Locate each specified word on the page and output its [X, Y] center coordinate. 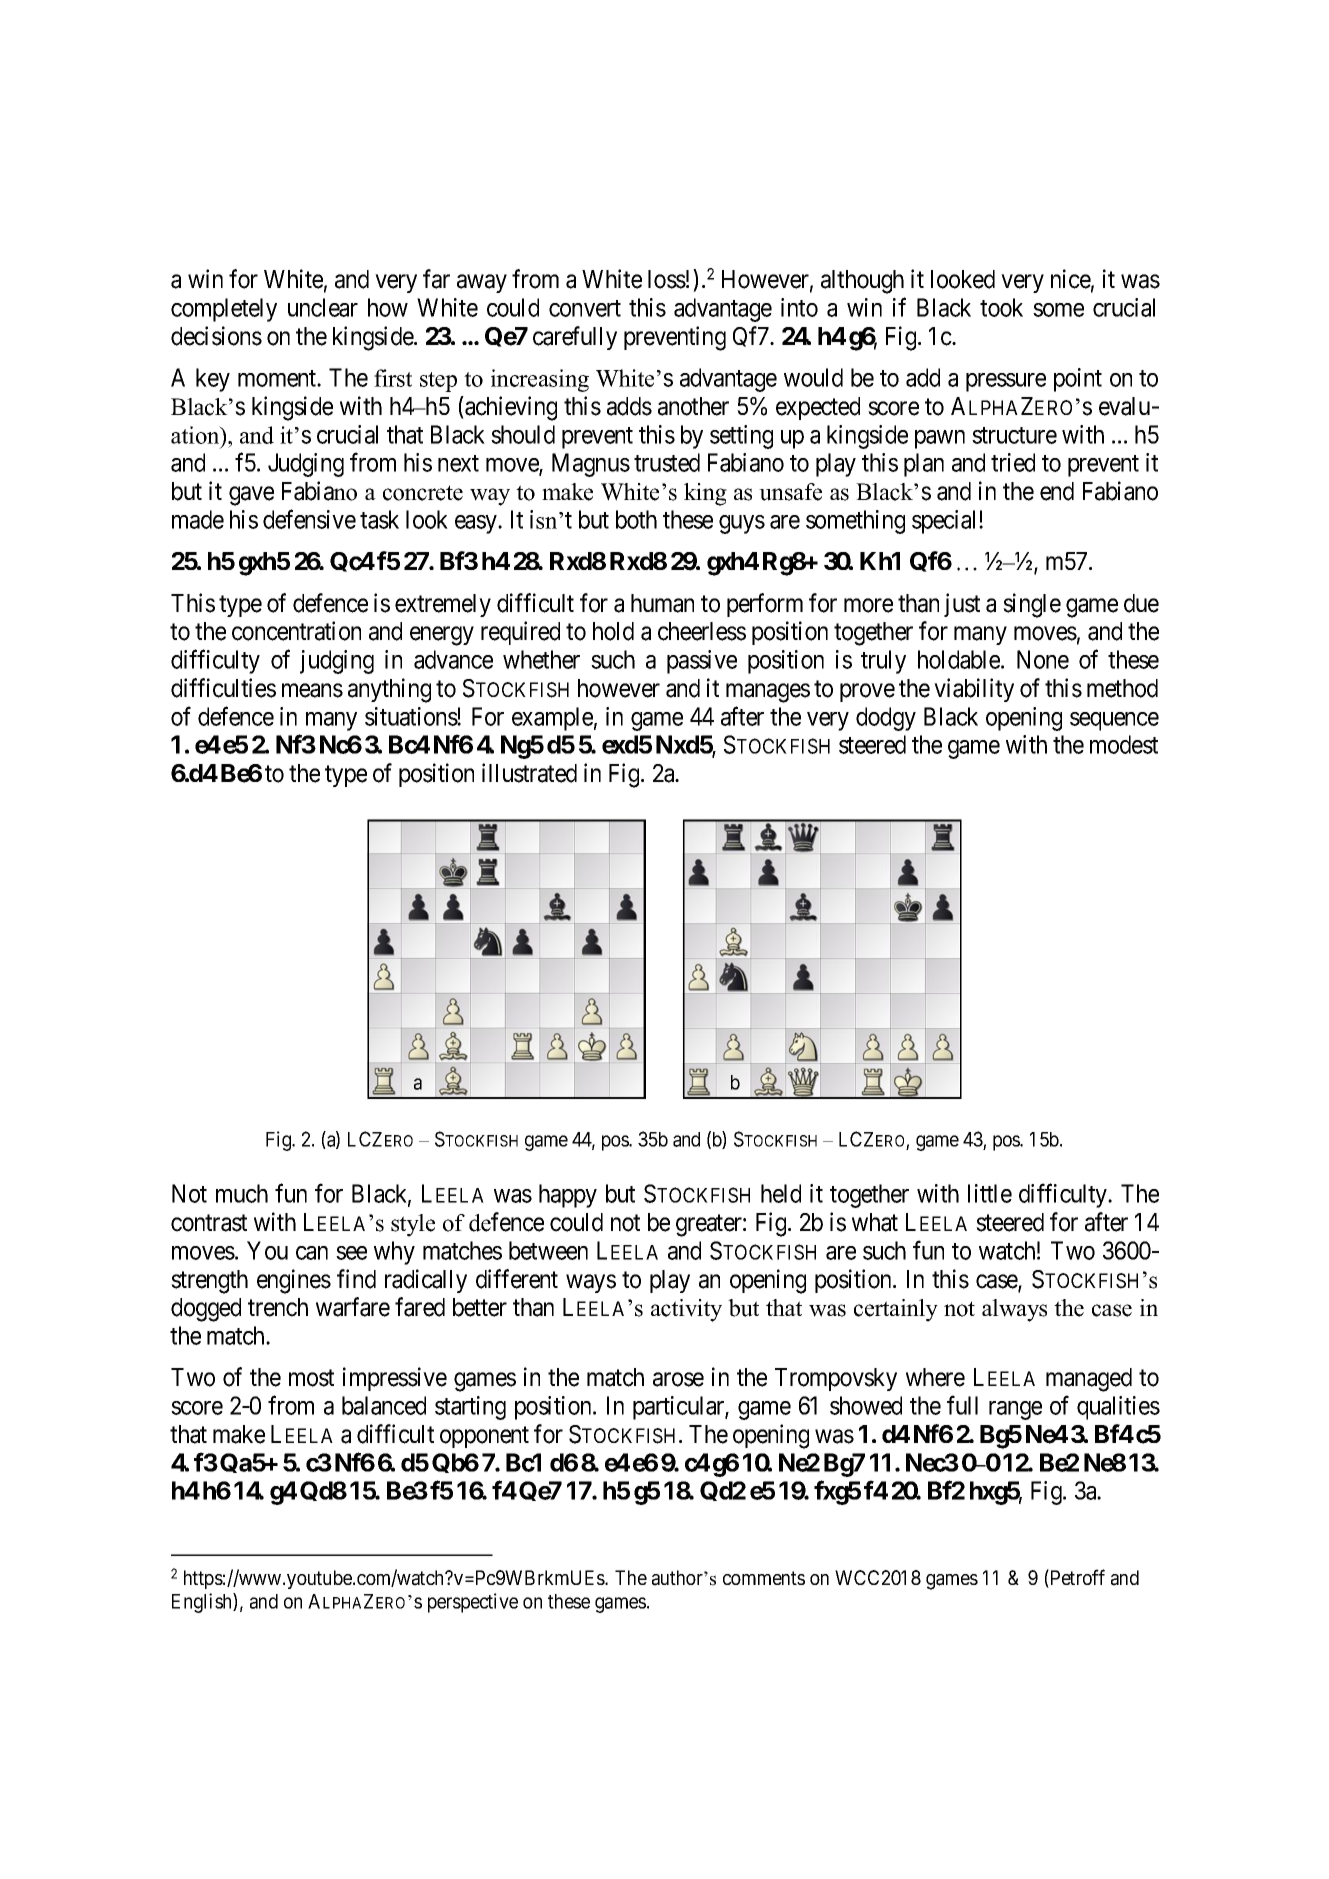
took [1001, 307]
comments [764, 1578]
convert [585, 308]
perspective [473, 1603]
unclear [323, 307]
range [1015, 1410]
